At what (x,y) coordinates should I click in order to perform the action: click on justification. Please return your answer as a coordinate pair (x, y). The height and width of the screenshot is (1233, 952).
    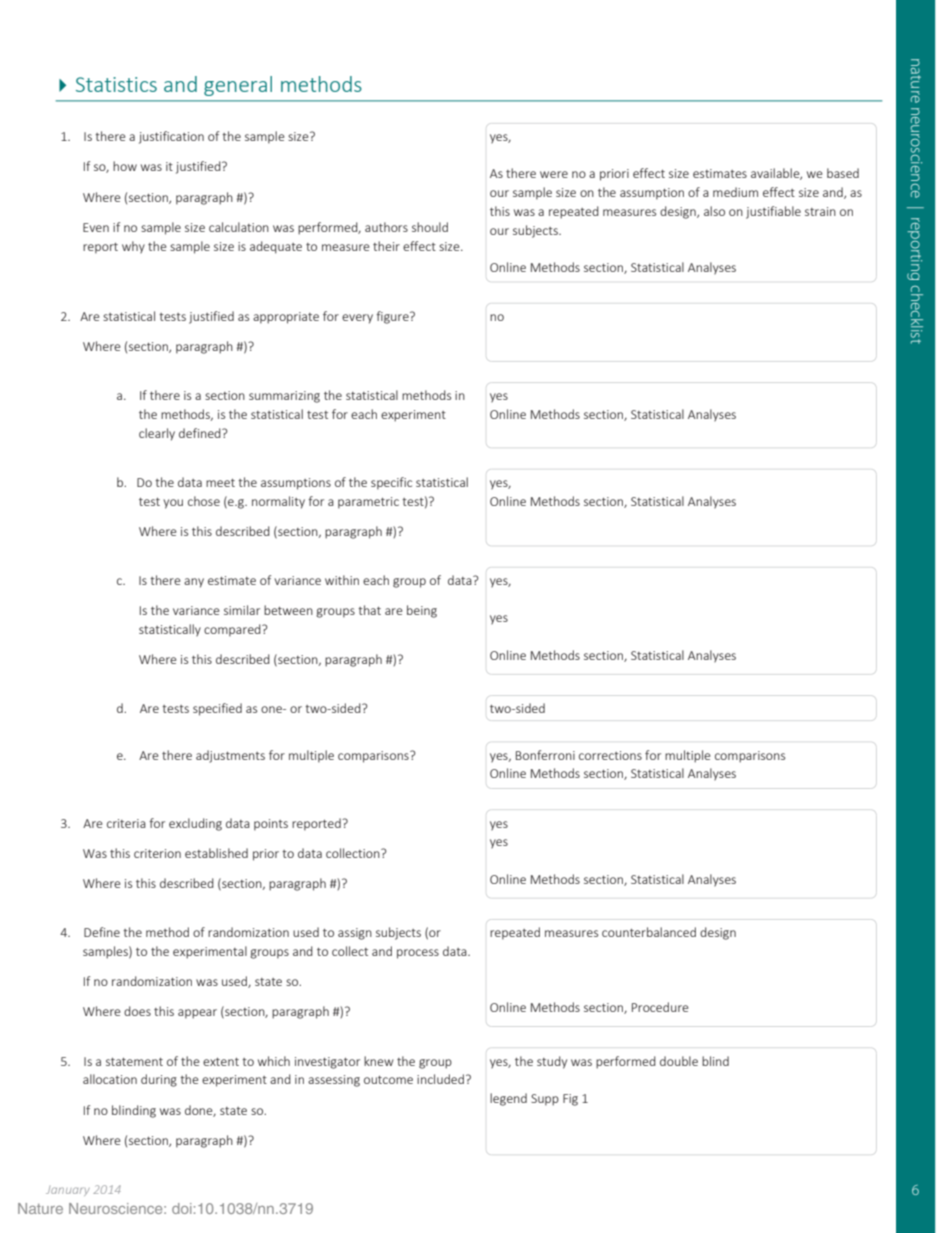
    Looking at the image, I should click on (171, 137).
